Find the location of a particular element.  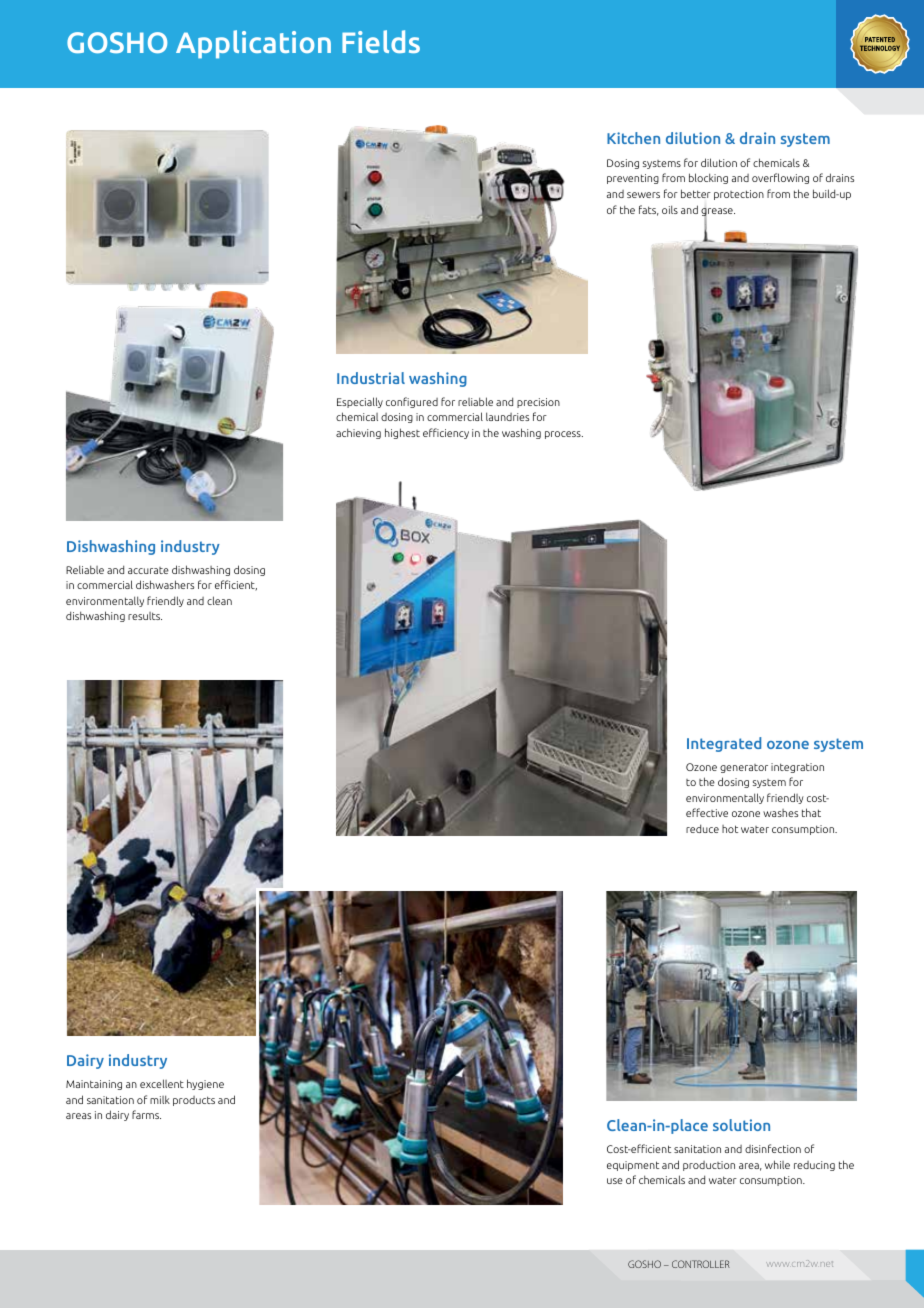

CONTROLLER is located at coordinates (701, 1264).
